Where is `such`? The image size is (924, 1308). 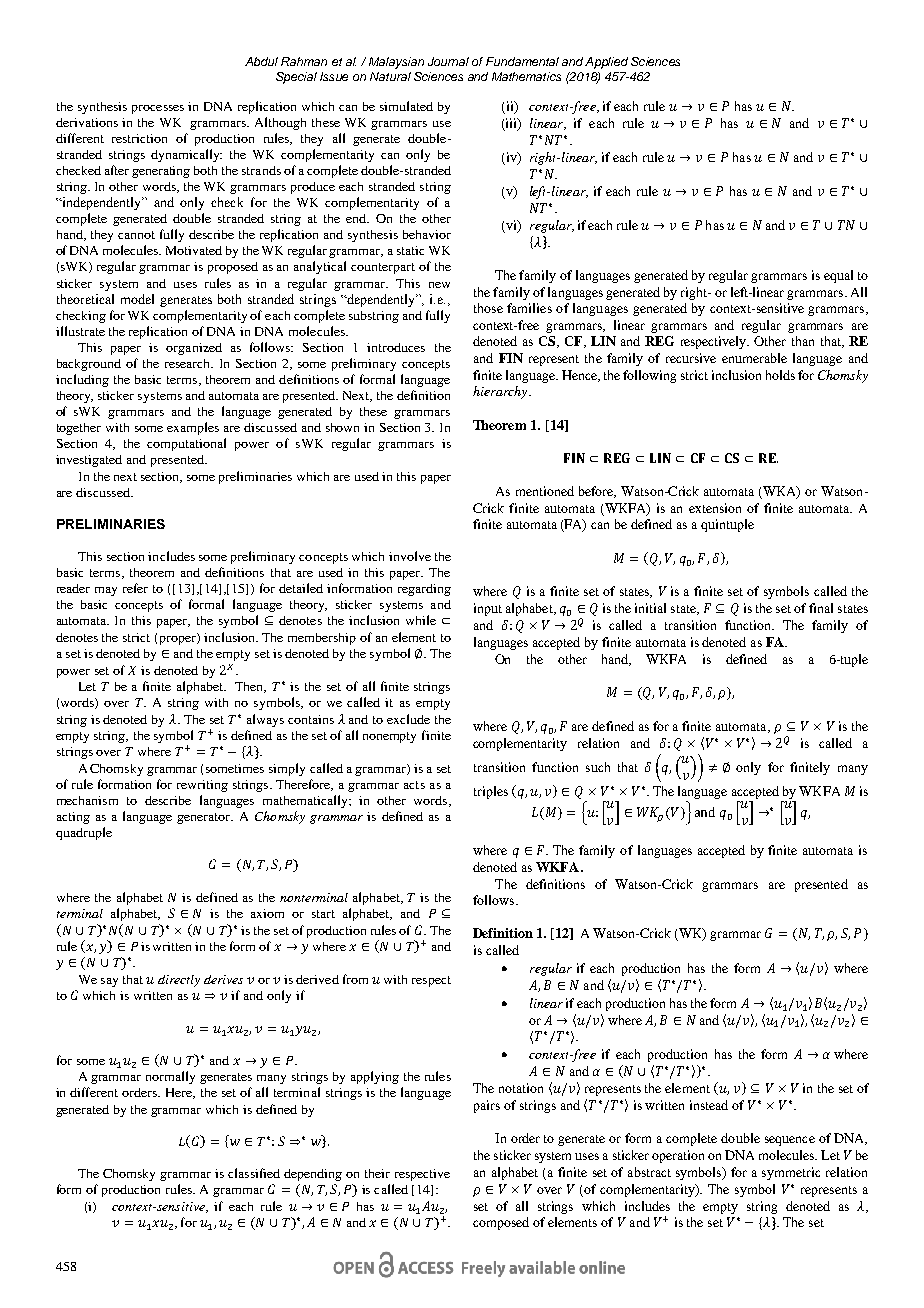 such is located at coordinates (598, 767).
